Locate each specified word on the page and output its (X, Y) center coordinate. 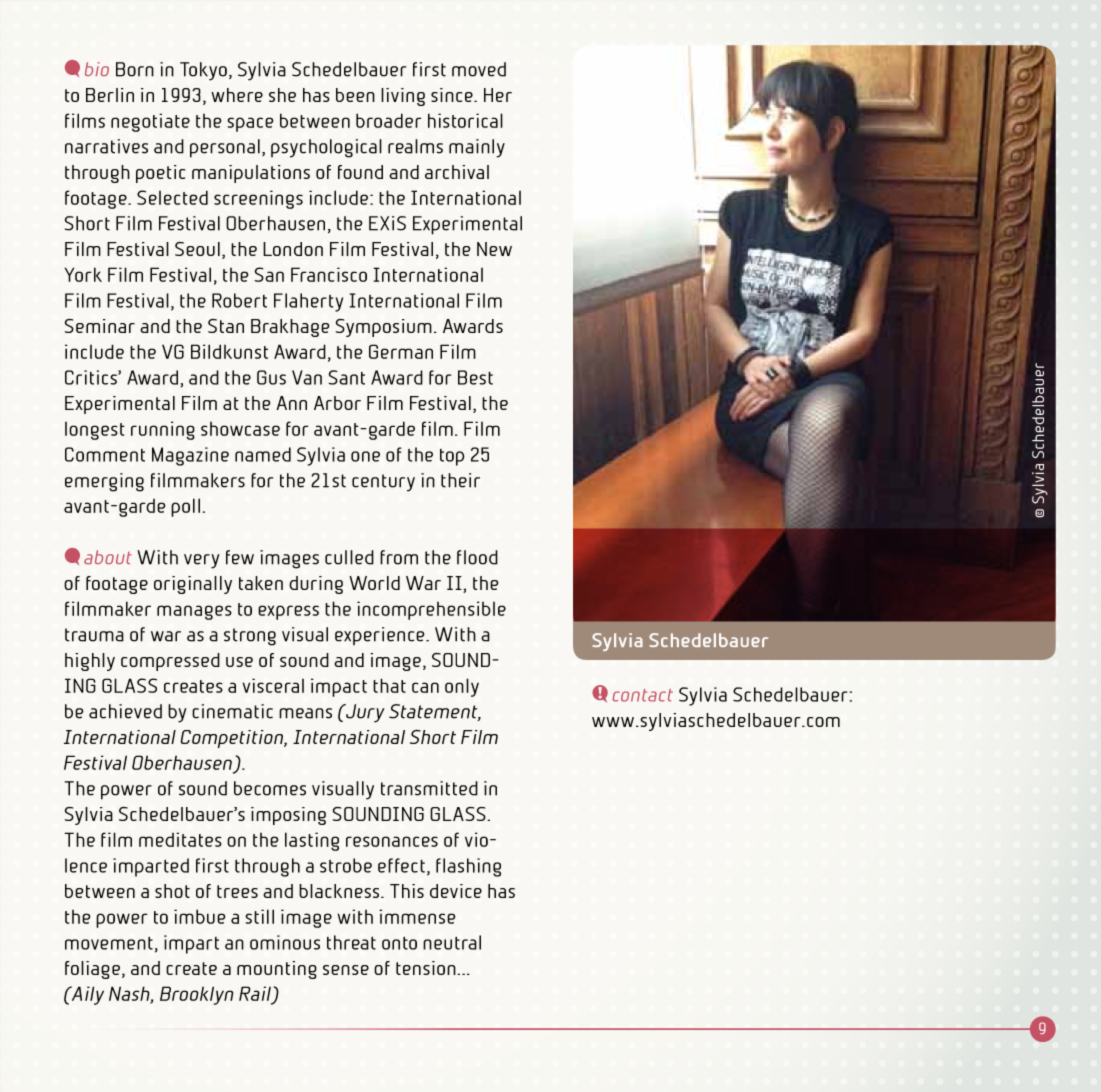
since (453, 95)
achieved (125, 711)
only (462, 687)
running (163, 430)
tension (427, 968)
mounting (277, 970)
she (282, 95)
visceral (273, 685)
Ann (291, 403)
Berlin (110, 95)
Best (475, 377)
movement (109, 943)
